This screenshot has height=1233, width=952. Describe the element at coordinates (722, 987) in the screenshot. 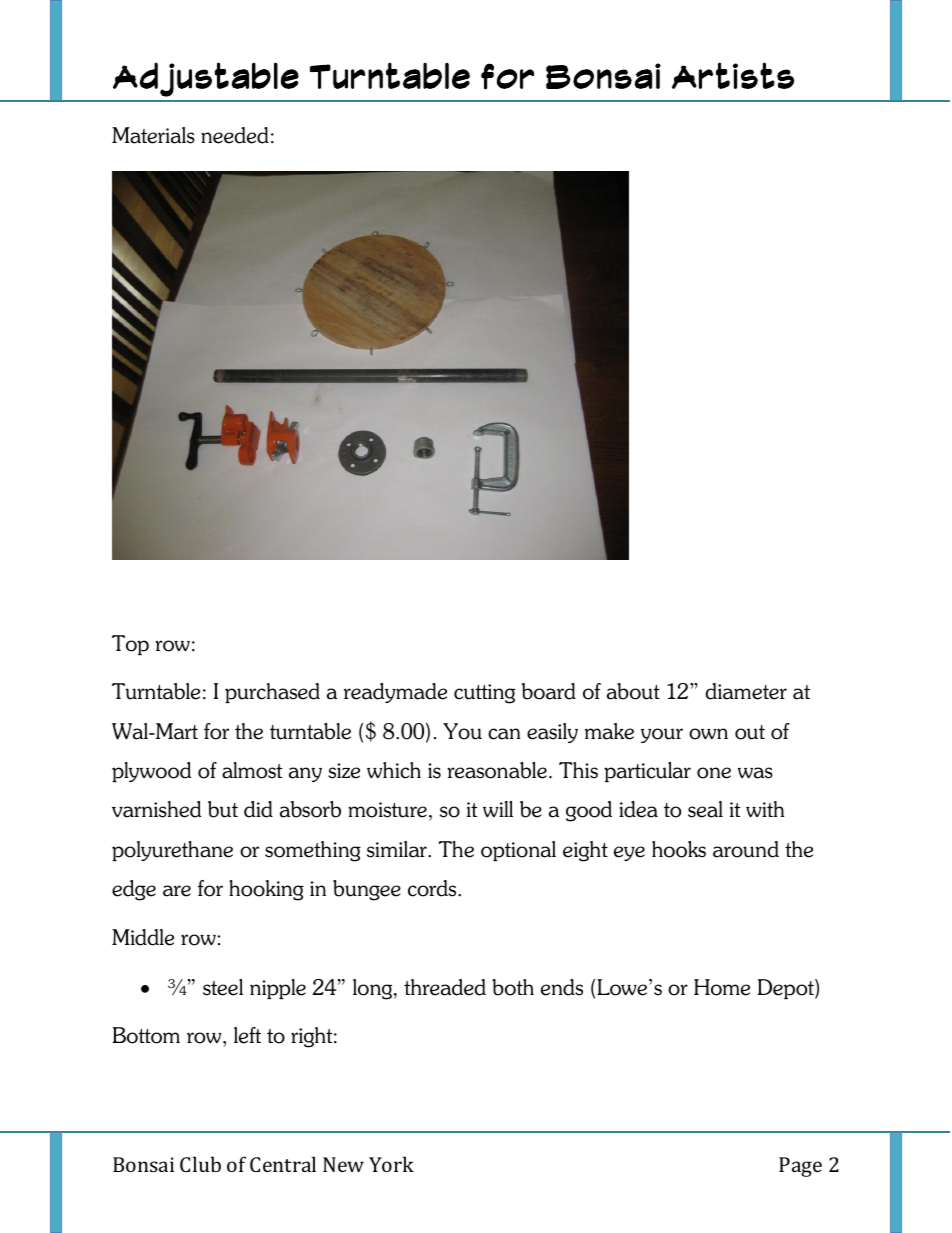

I see `Home` at that location.
